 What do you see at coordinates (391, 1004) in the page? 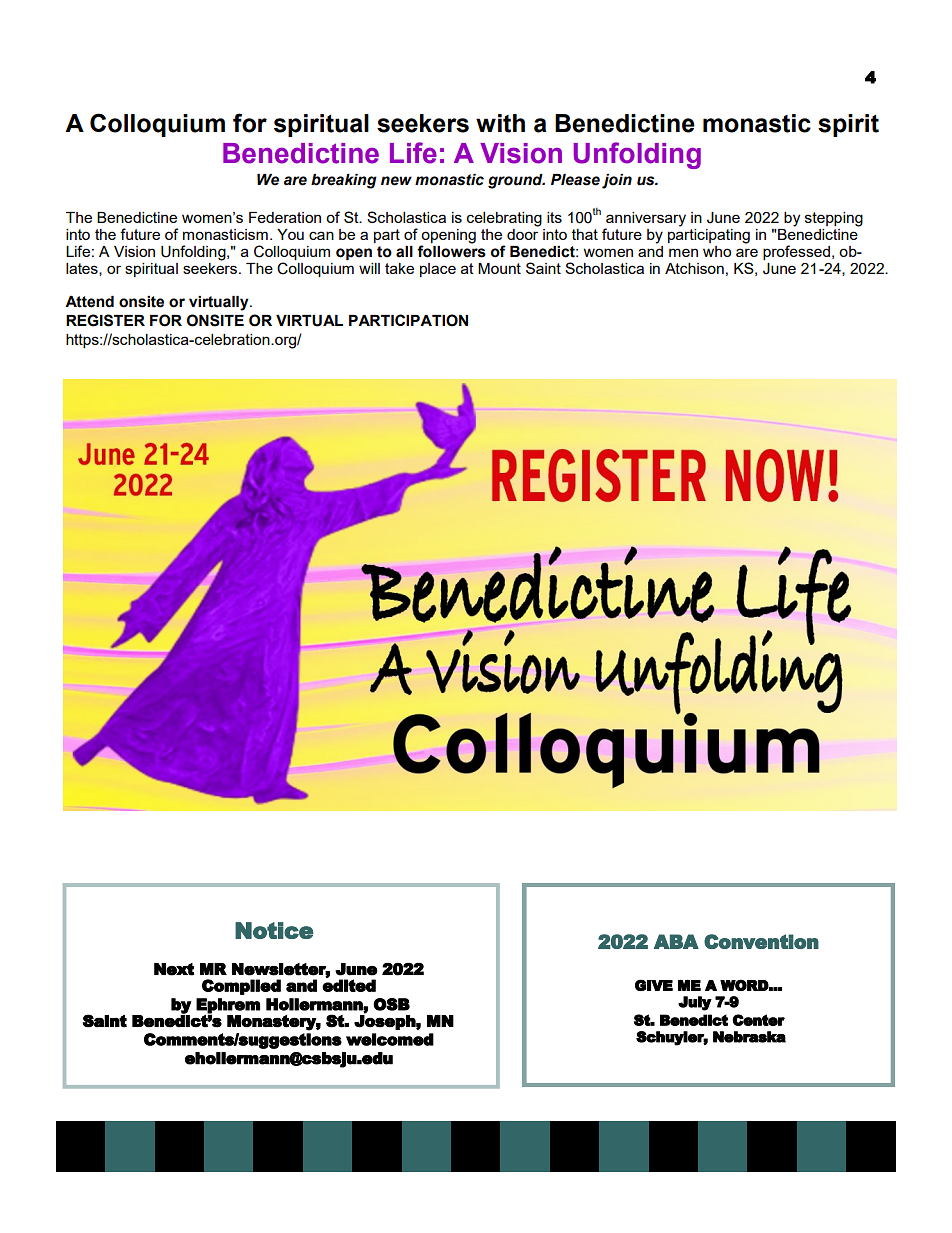
I see `OSB` at bounding box center [391, 1004].
